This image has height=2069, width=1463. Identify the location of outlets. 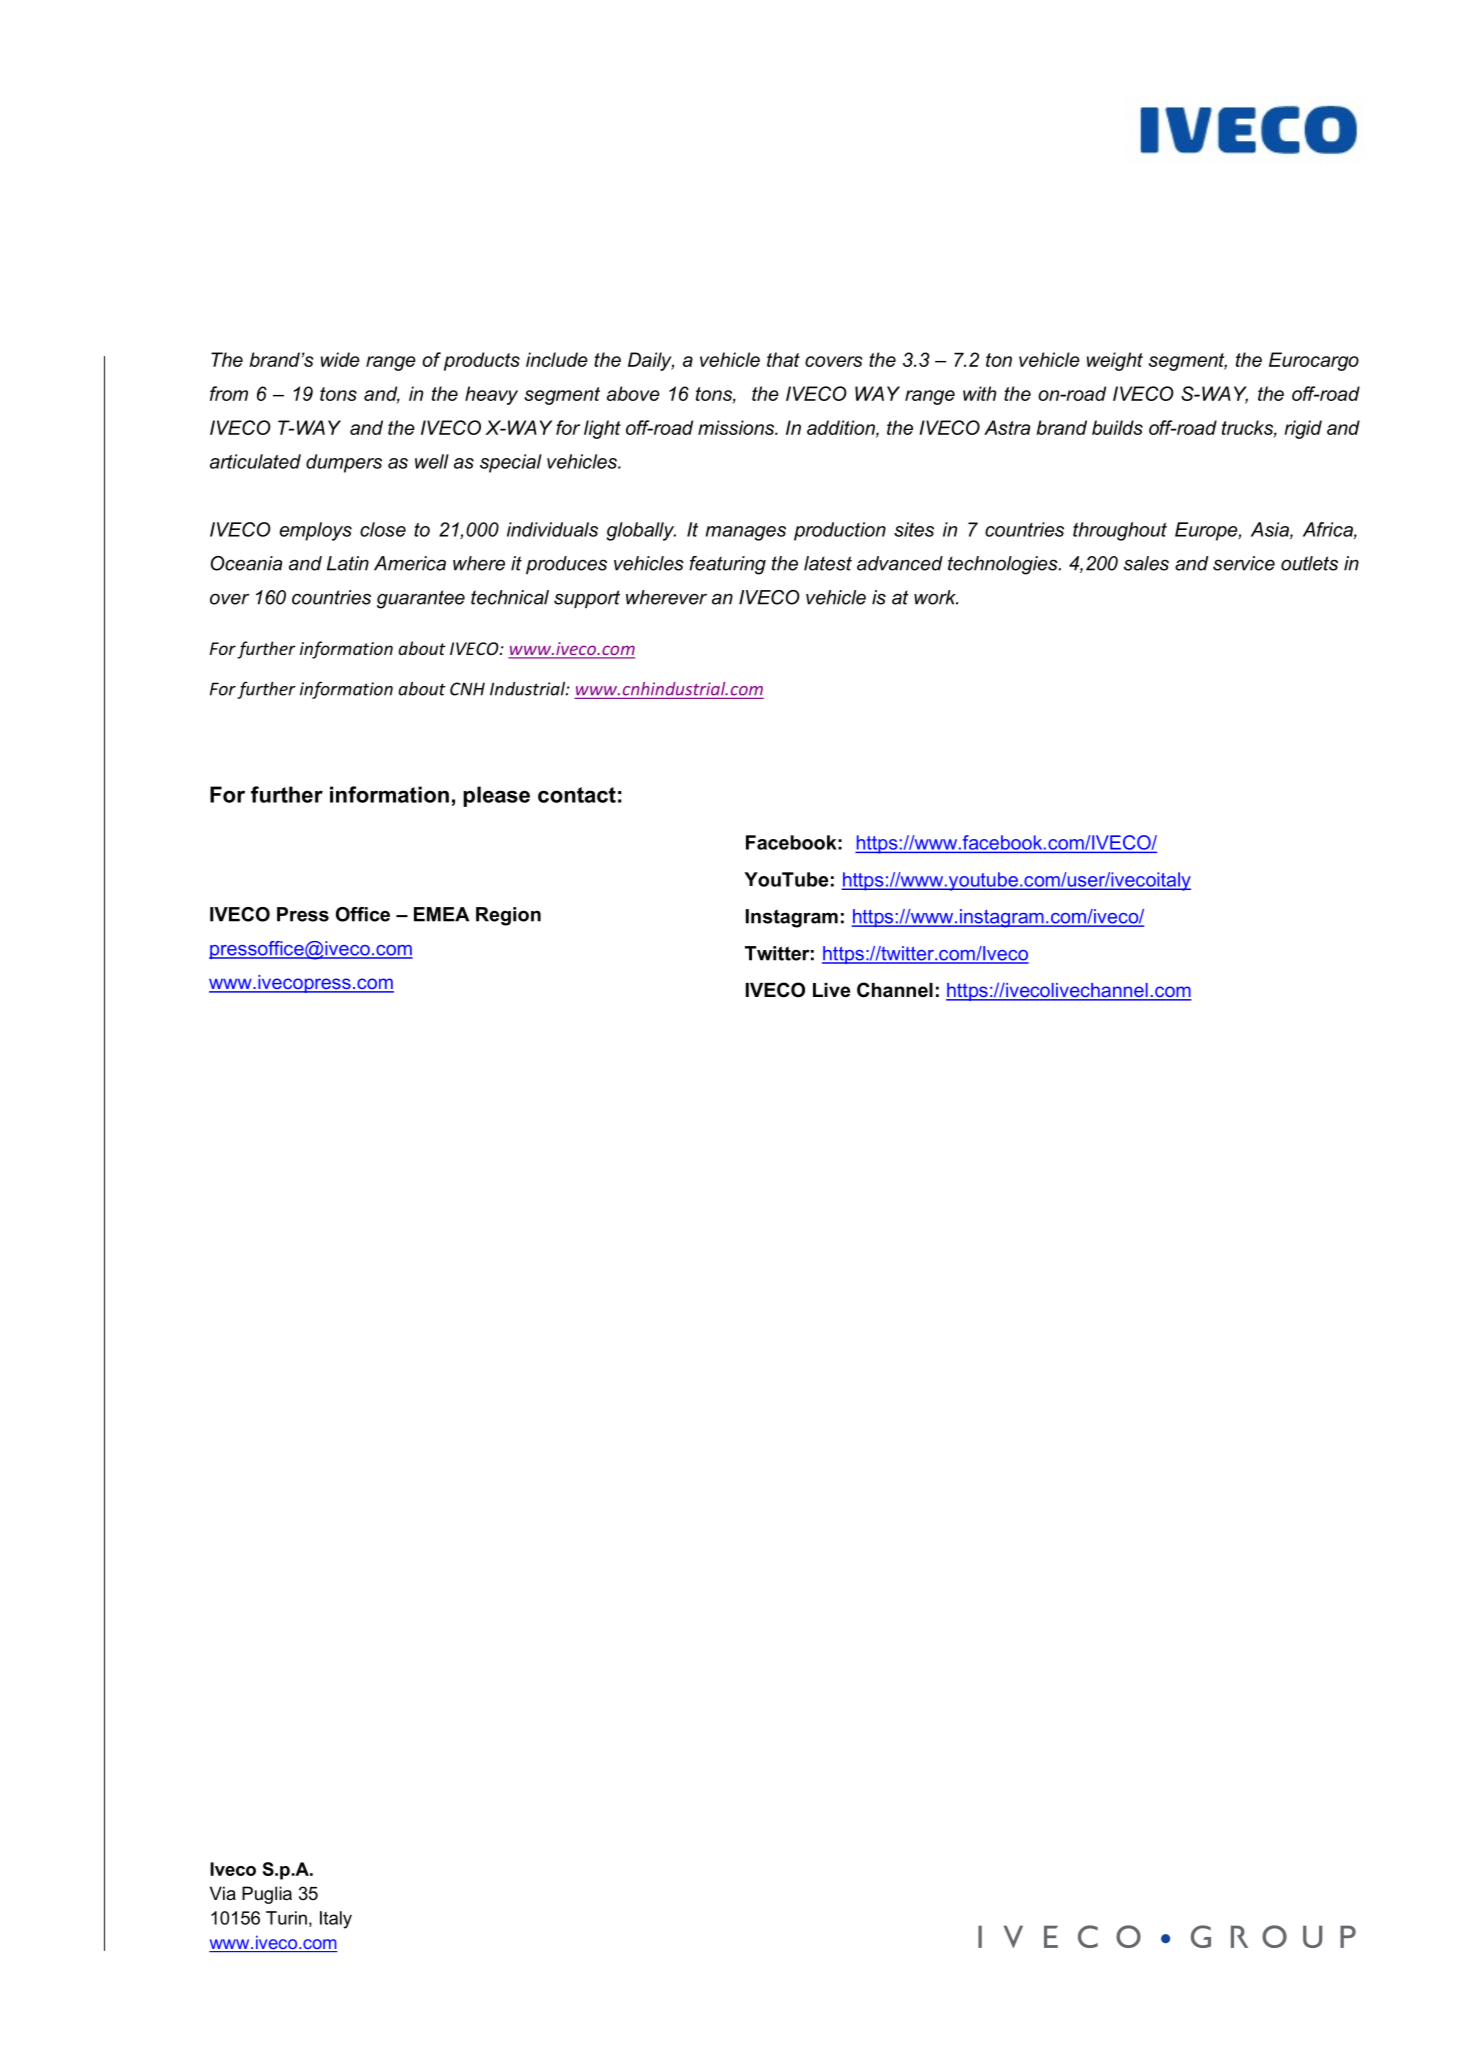
(1309, 563).
